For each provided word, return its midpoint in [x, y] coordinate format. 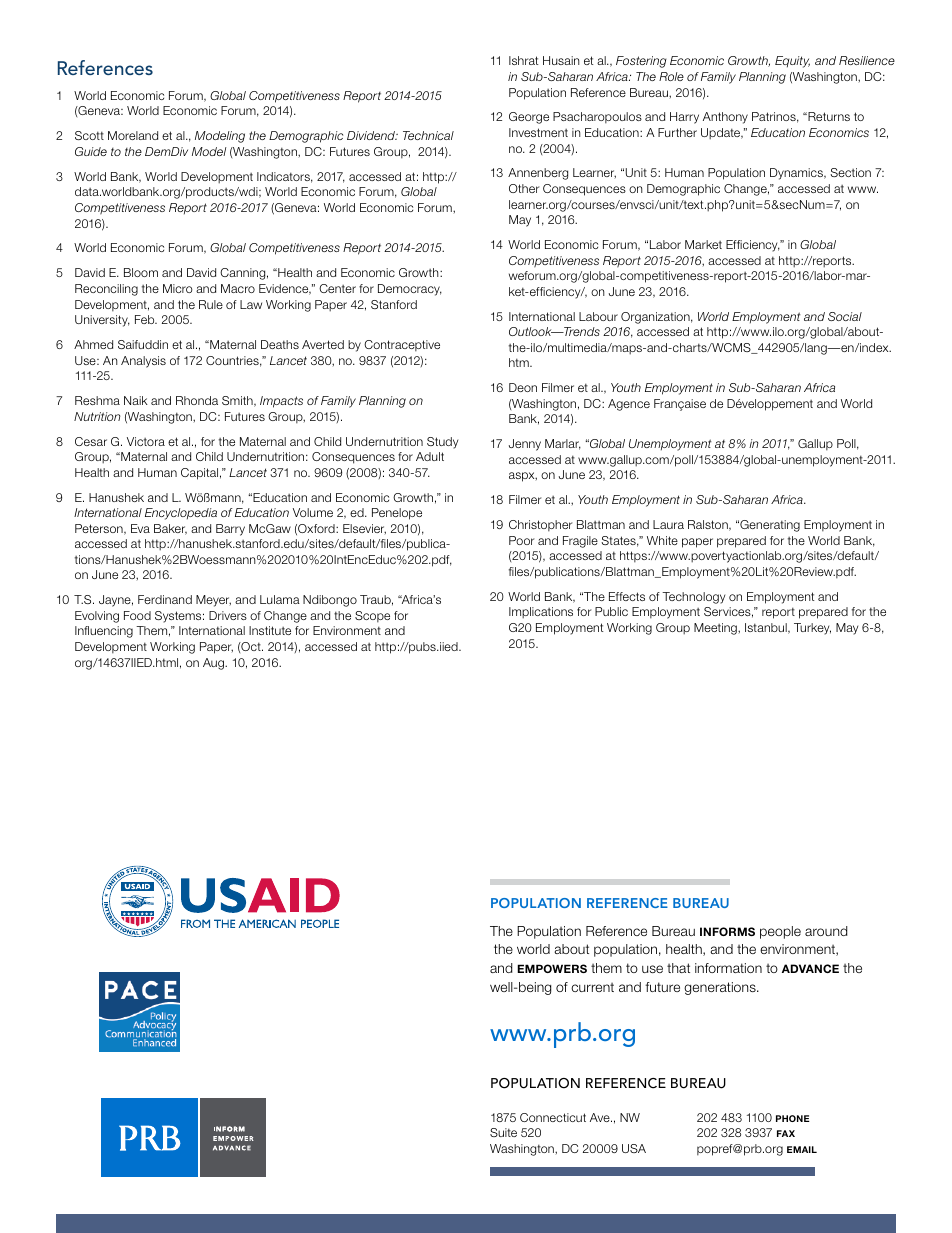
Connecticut [553, 1117]
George [529, 118]
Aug [215, 664]
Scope [372, 617]
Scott [89, 135]
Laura [668, 524]
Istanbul [767, 628]
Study [442, 443]
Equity [792, 62]
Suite [503, 1132]
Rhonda [197, 400]
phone [793, 1118]
